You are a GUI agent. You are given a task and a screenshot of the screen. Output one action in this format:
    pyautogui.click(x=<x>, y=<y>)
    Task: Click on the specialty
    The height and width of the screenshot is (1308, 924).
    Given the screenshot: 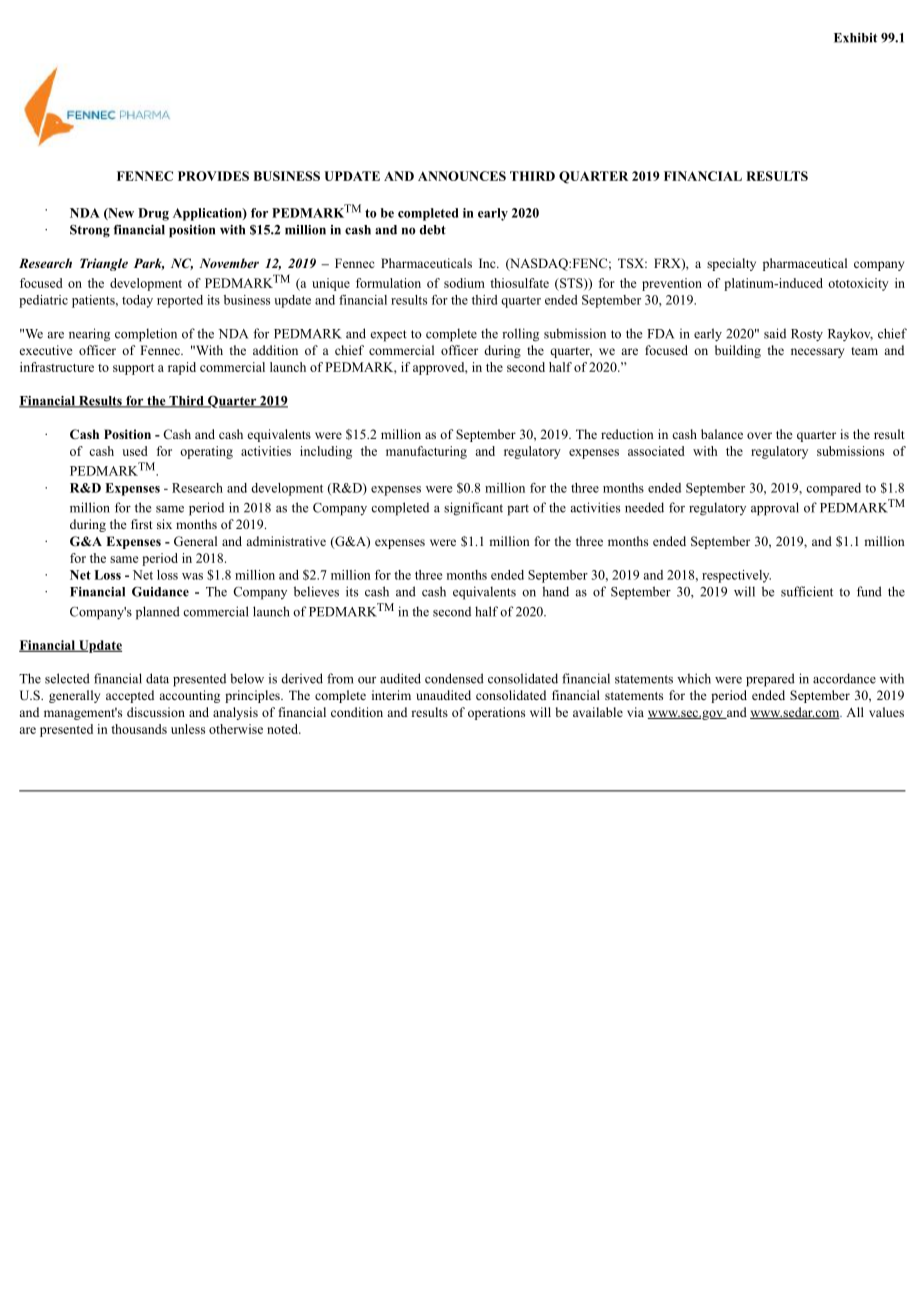 What is the action you would take?
    pyautogui.click(x=731, y=264)
